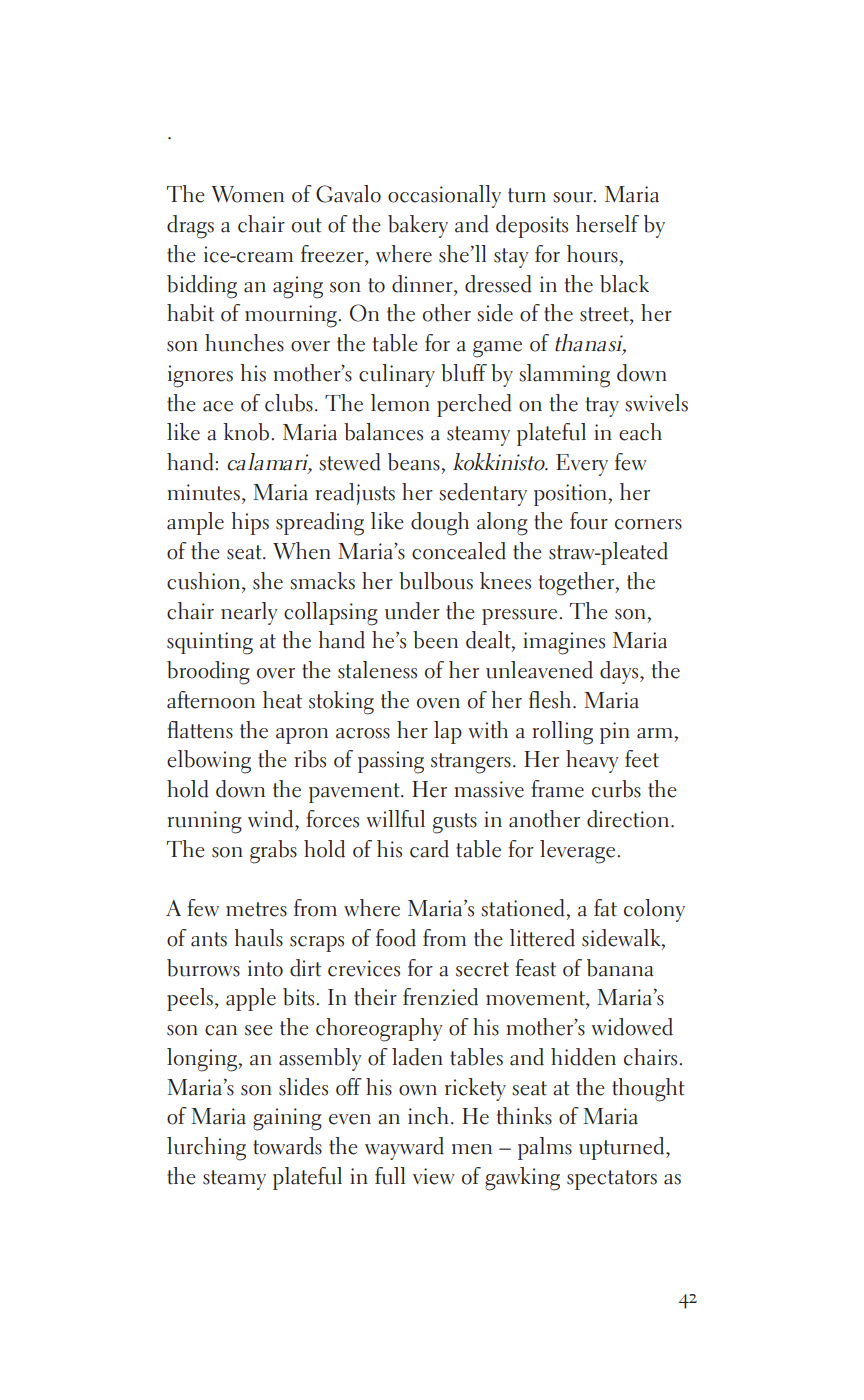 This page has width=864, height=1400. What do you see at coordinates (211, 700) in the page?
I see `afternoon` at bounding box center [211, 700].
